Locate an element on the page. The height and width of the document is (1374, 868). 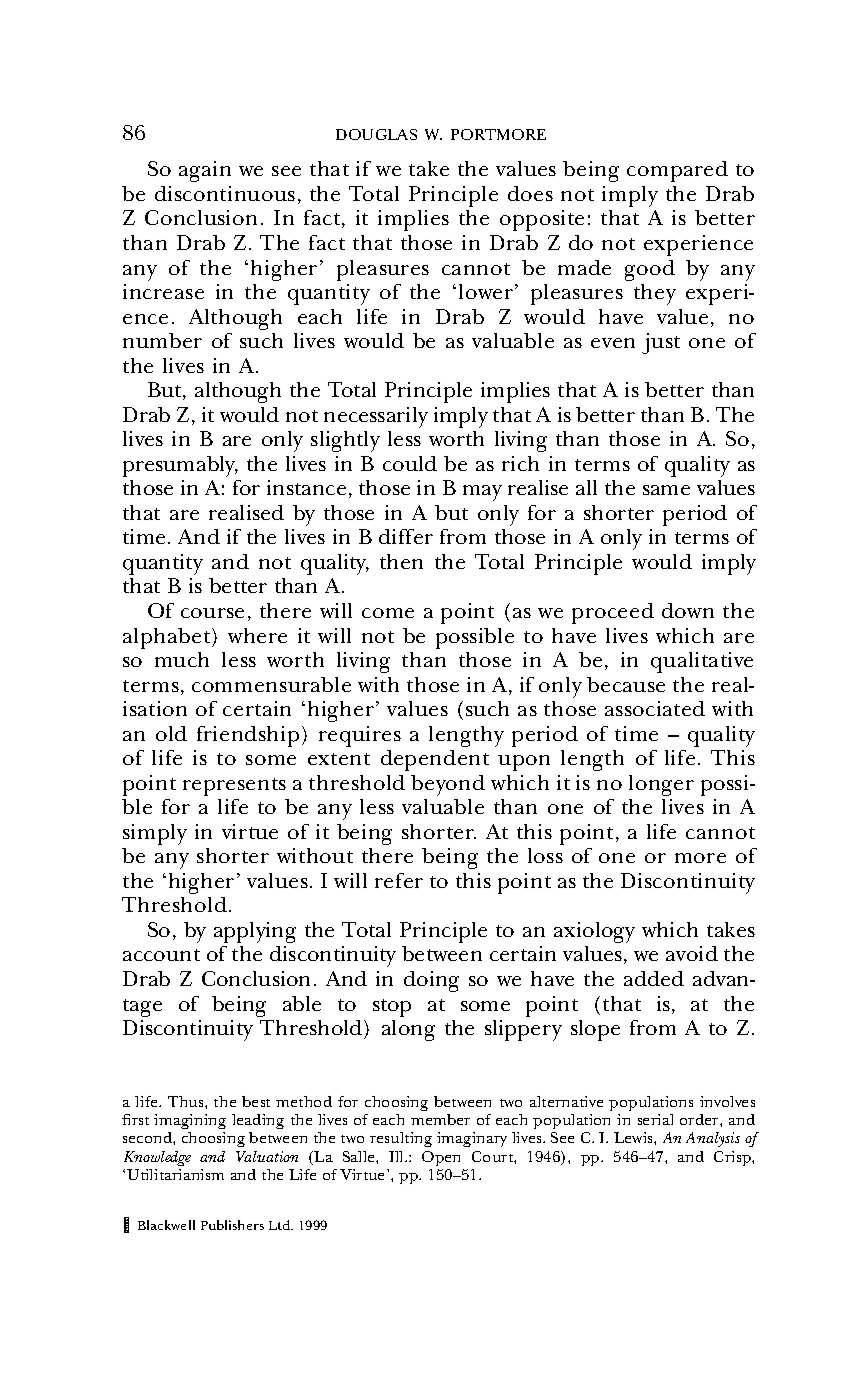
refer is located at coordinates (399, 880).
